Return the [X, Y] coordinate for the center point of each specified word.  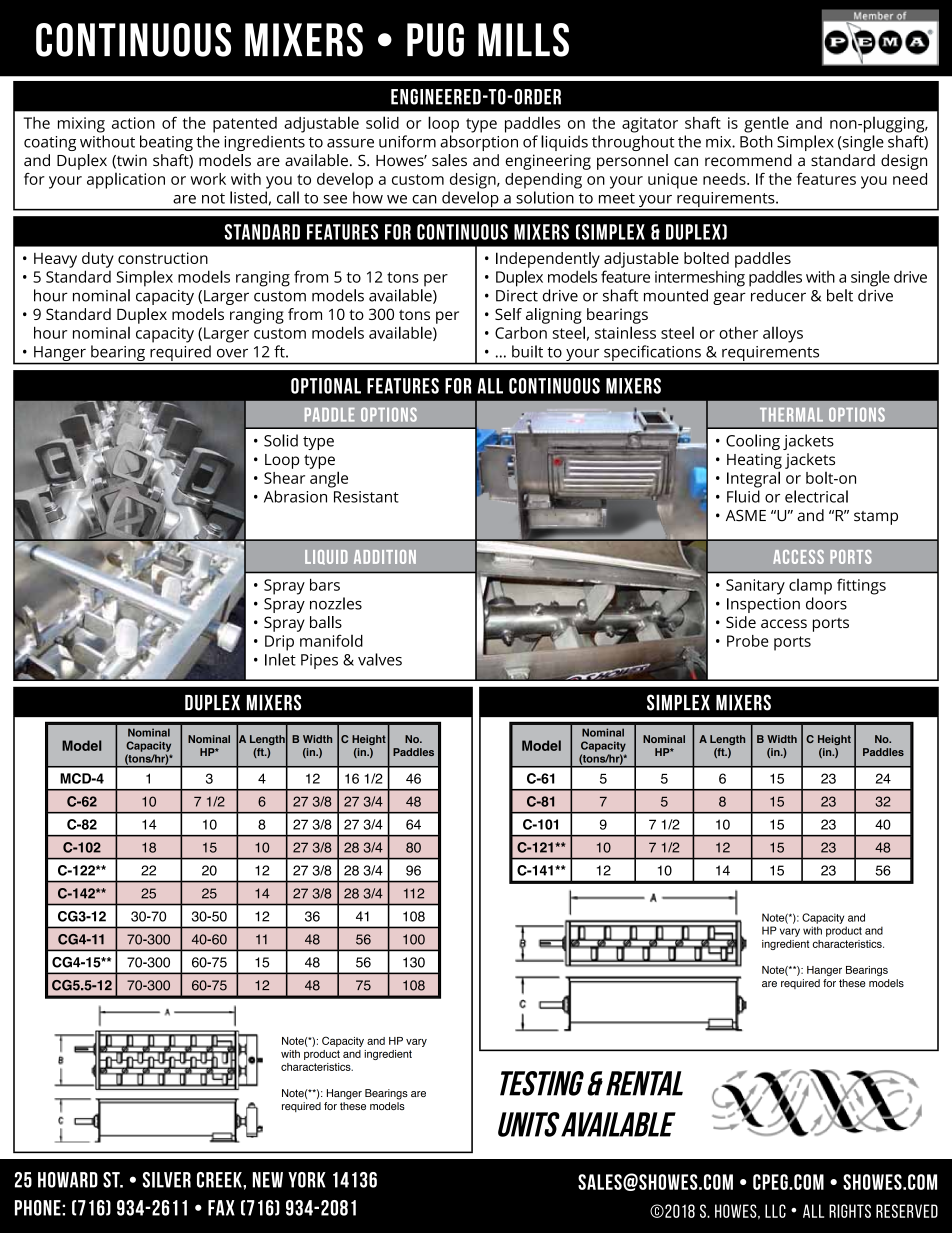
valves [380, 659]
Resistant [366, 497]
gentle [766, 124]
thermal [791, 415]
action [133, 123]
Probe [748, 641]
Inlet [280, 659]
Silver [167, 1180]
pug [435, 40]
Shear [284, 478]
